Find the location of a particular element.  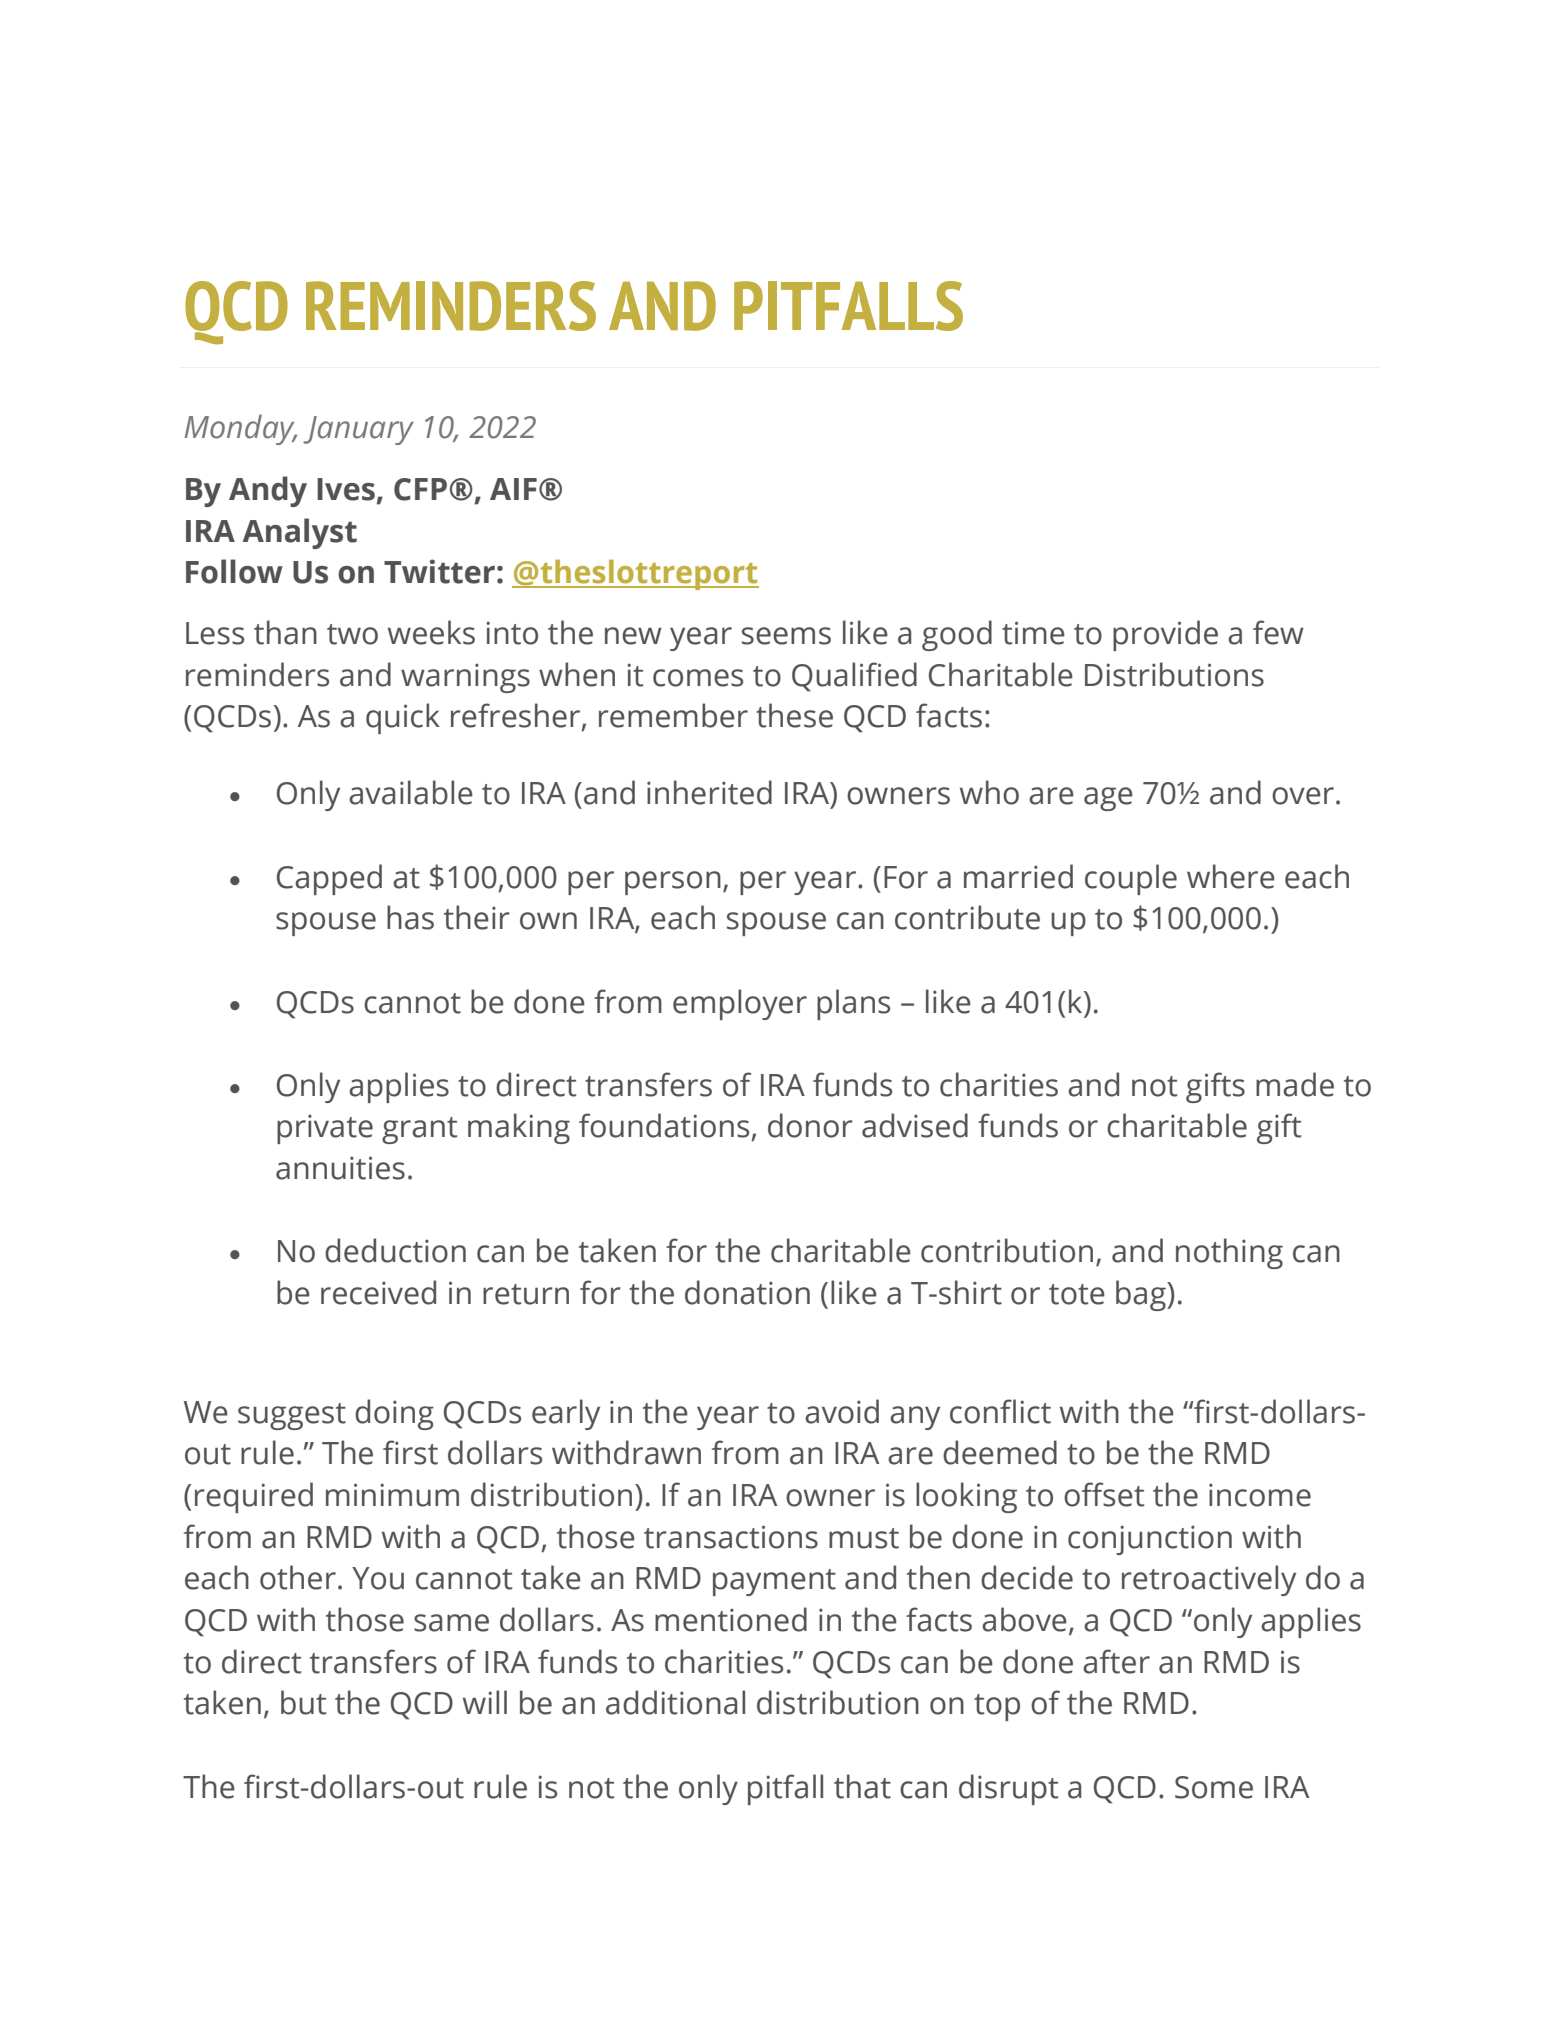

Ives is located at coordinates (346, 489).
